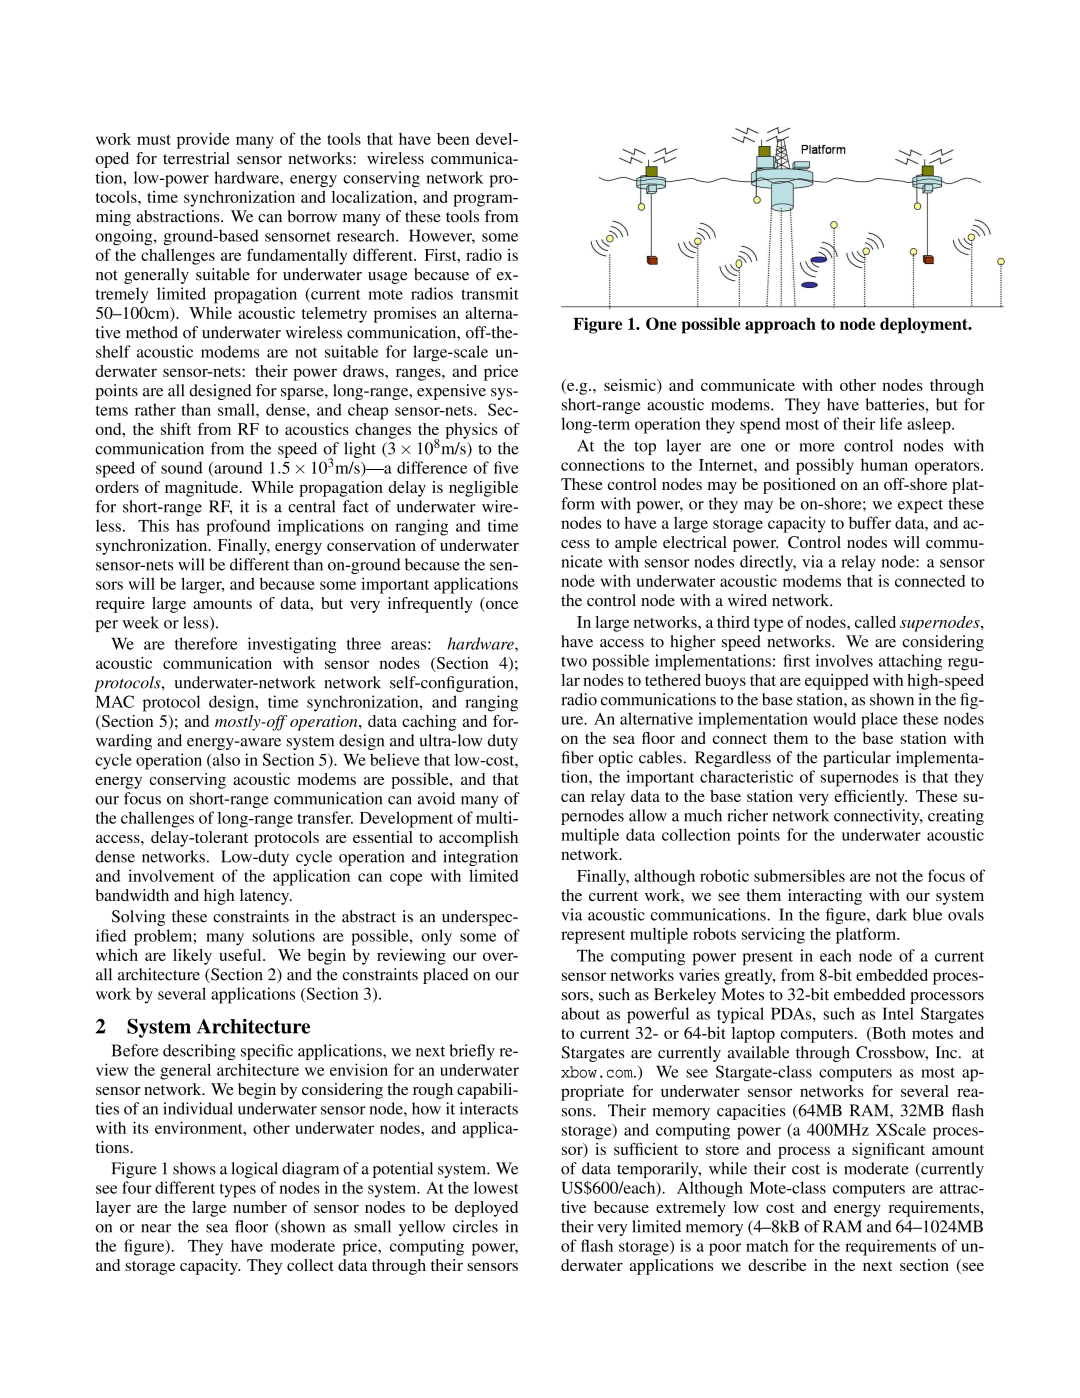  I want to click on also, so click(225, 760).
